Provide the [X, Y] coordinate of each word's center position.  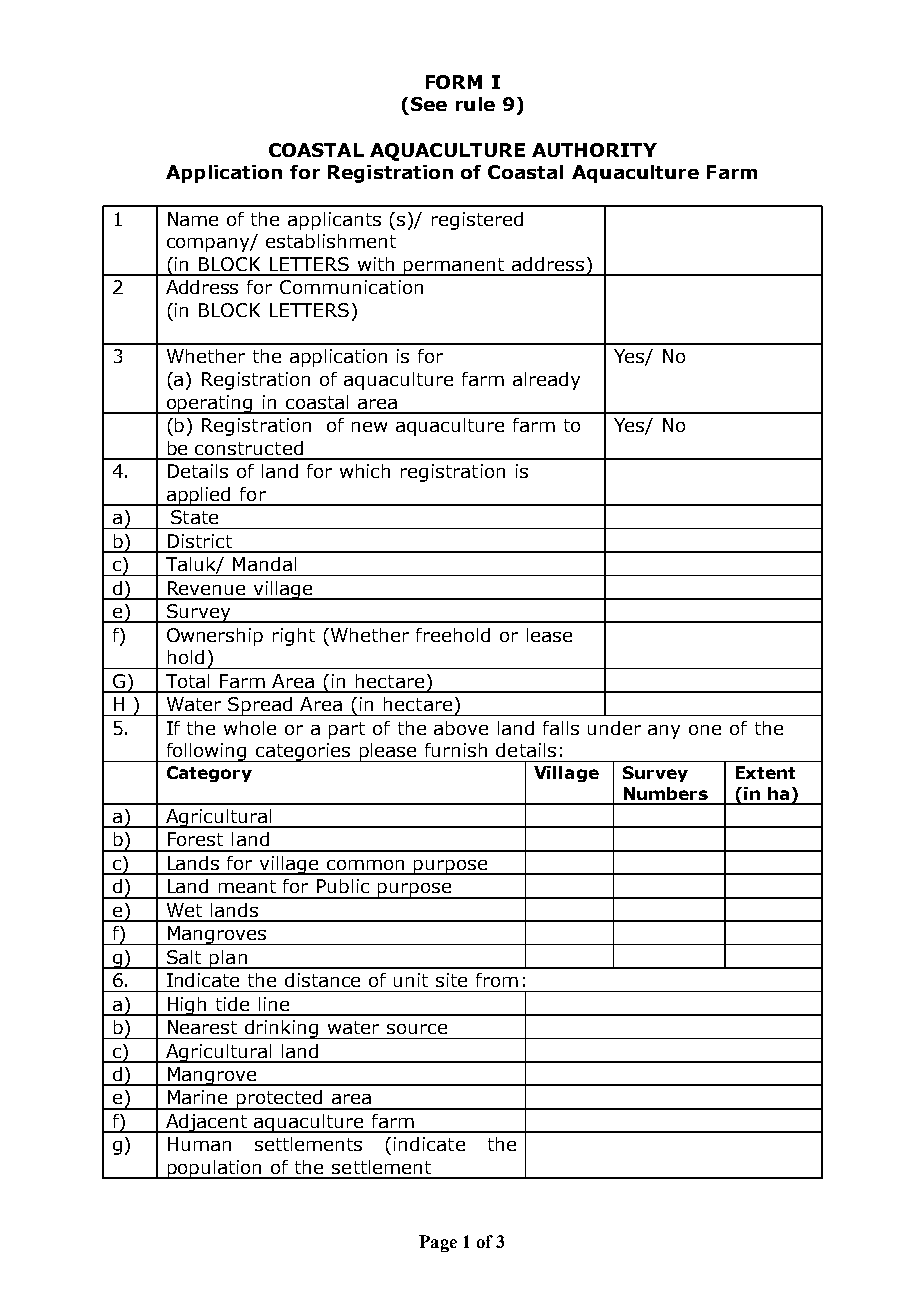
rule [475, 104]
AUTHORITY [594, 150]
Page [438, 1243]
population [215, 1169]
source [417, 1029]
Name [193, 219]
